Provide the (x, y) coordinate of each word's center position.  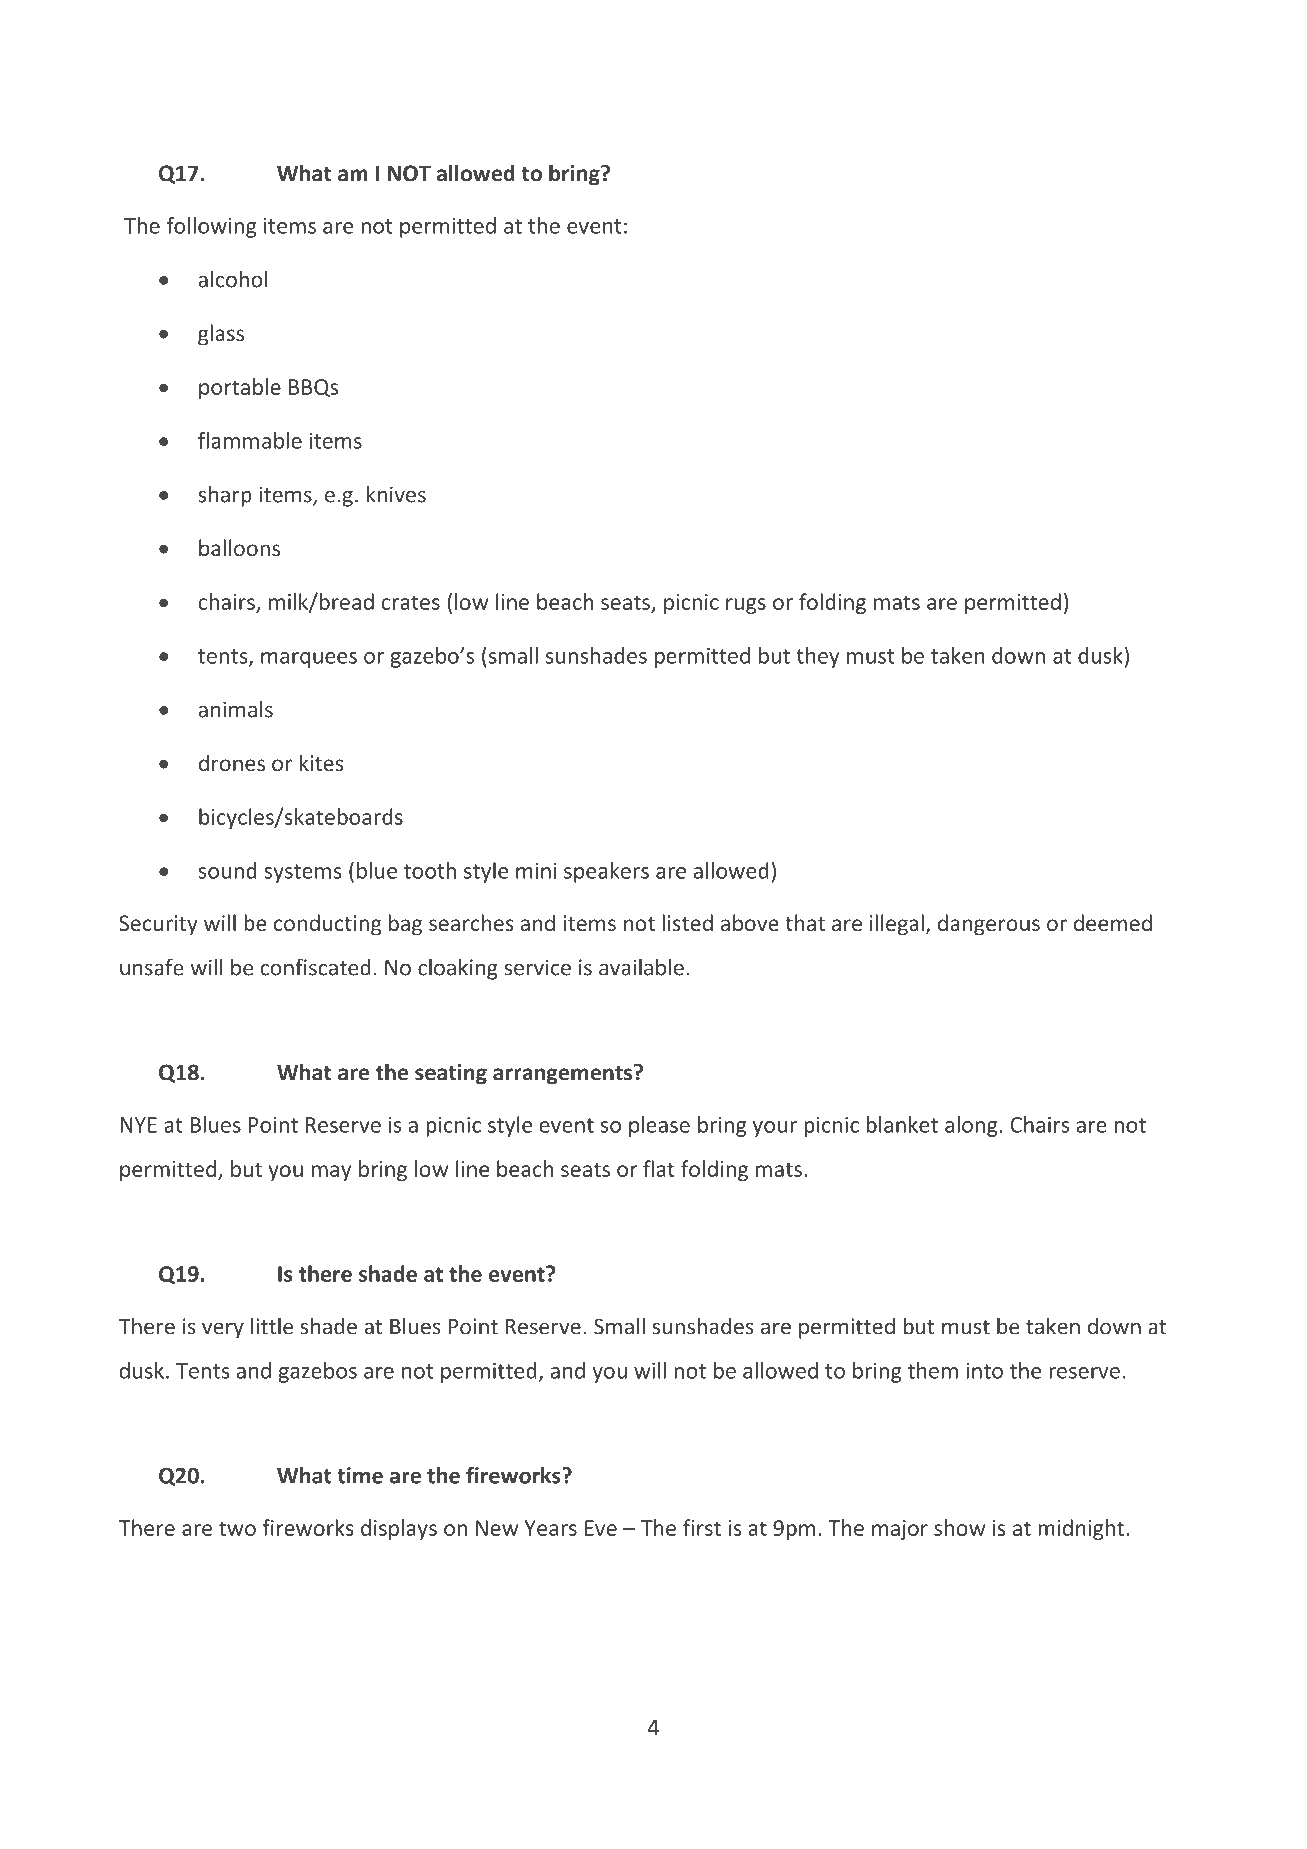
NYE (138, 1125)
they (818, 657)
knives (396, 494)
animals (236, 709)
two (237, 1528)
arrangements (564, 1074)
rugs (746, 606)
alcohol (233, 279)
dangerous (989, 925)
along (971, 1126)
